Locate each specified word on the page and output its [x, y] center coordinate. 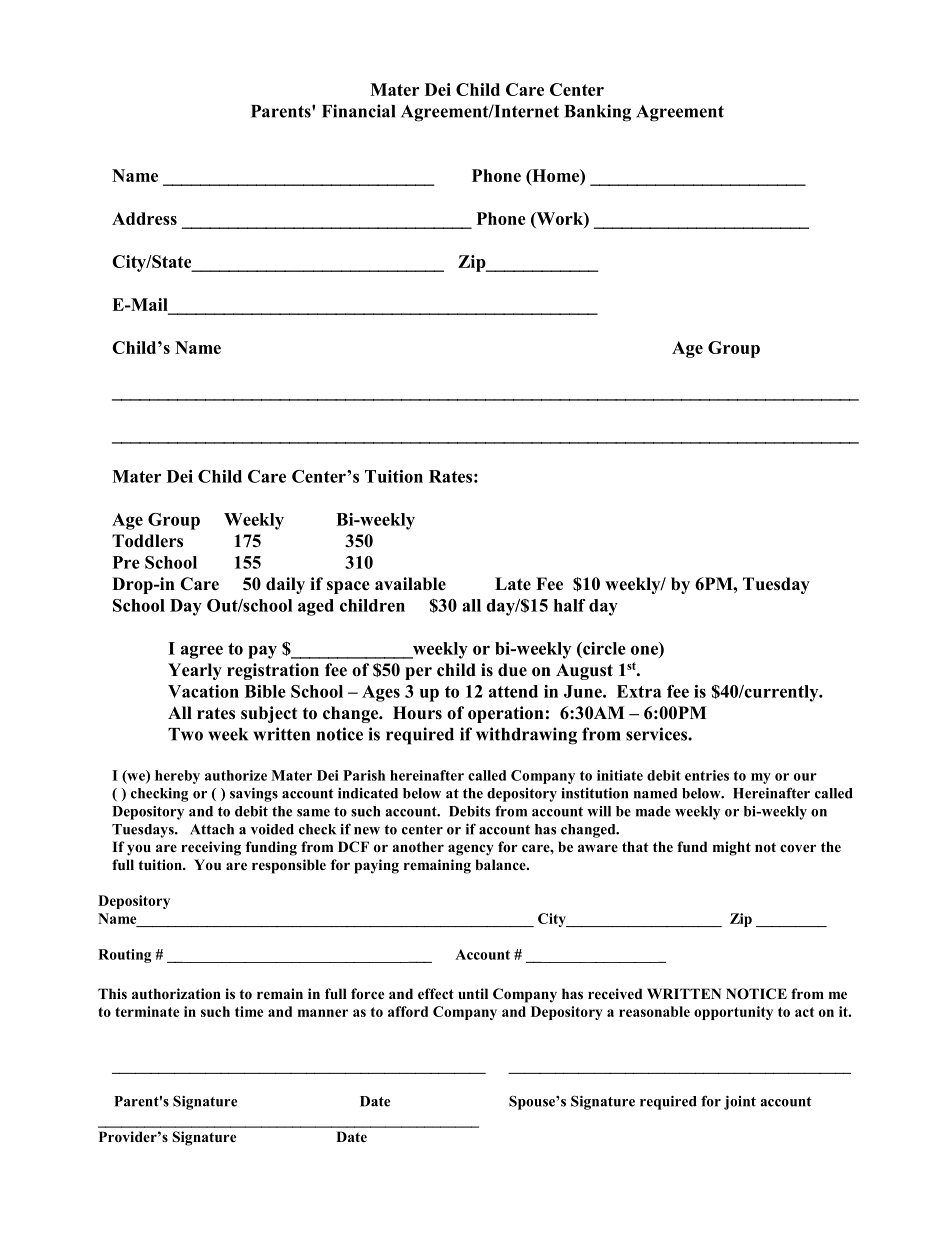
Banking [597, 113]
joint [740, 1102]
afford [408, 1011]
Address [144, 218]
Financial [358, 111]
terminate [147, 1011]
